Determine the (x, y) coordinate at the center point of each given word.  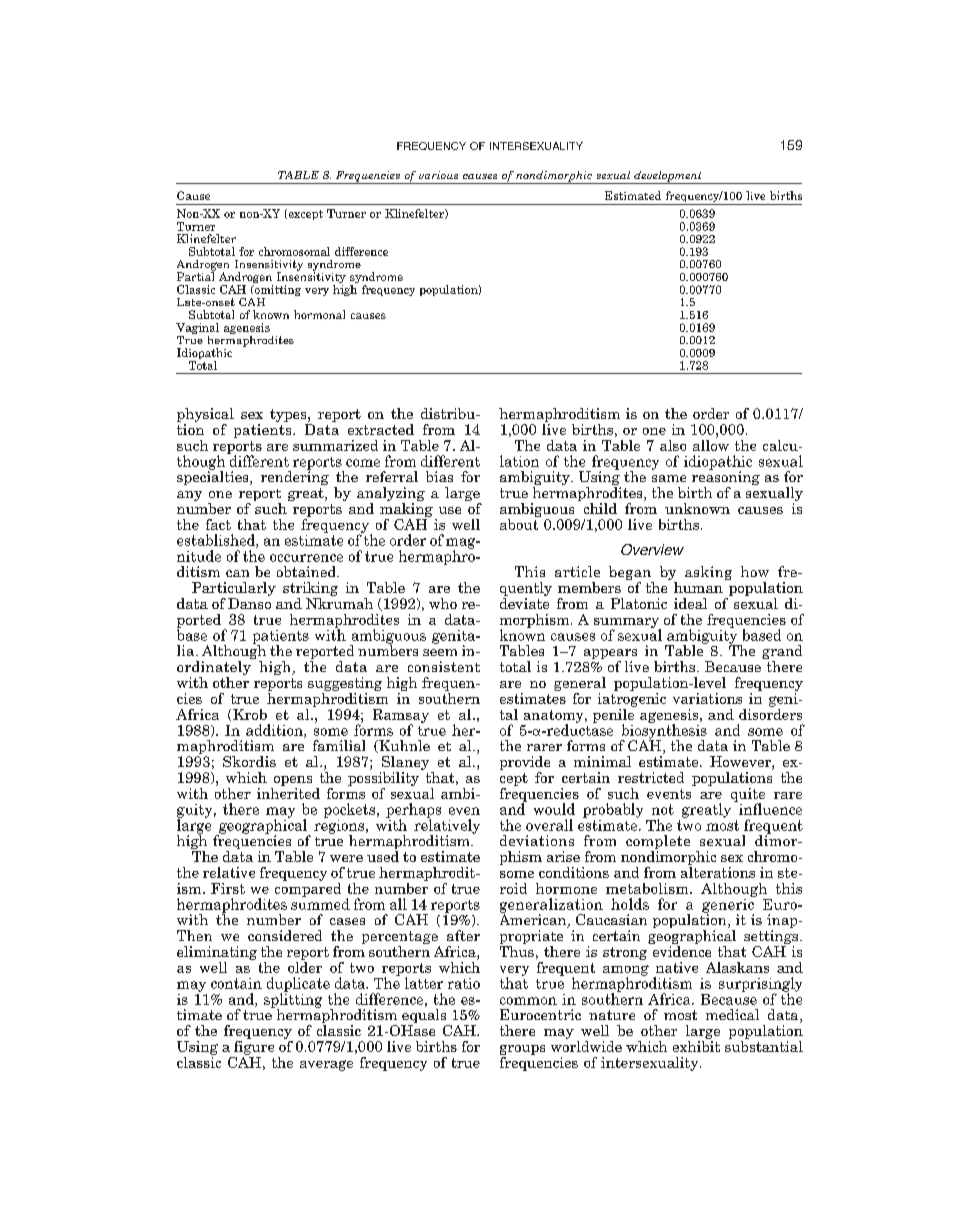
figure (254, 1046)
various (438, 175)
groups (522, 1050)
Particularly (234, 590)
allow (711, 444)
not (663, 809)
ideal (690, 603)
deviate (524, 602)
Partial (196, 275)
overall (549, 825)
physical (205, 416)
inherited (288, 792)
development (668, 177)
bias (439, 476)
